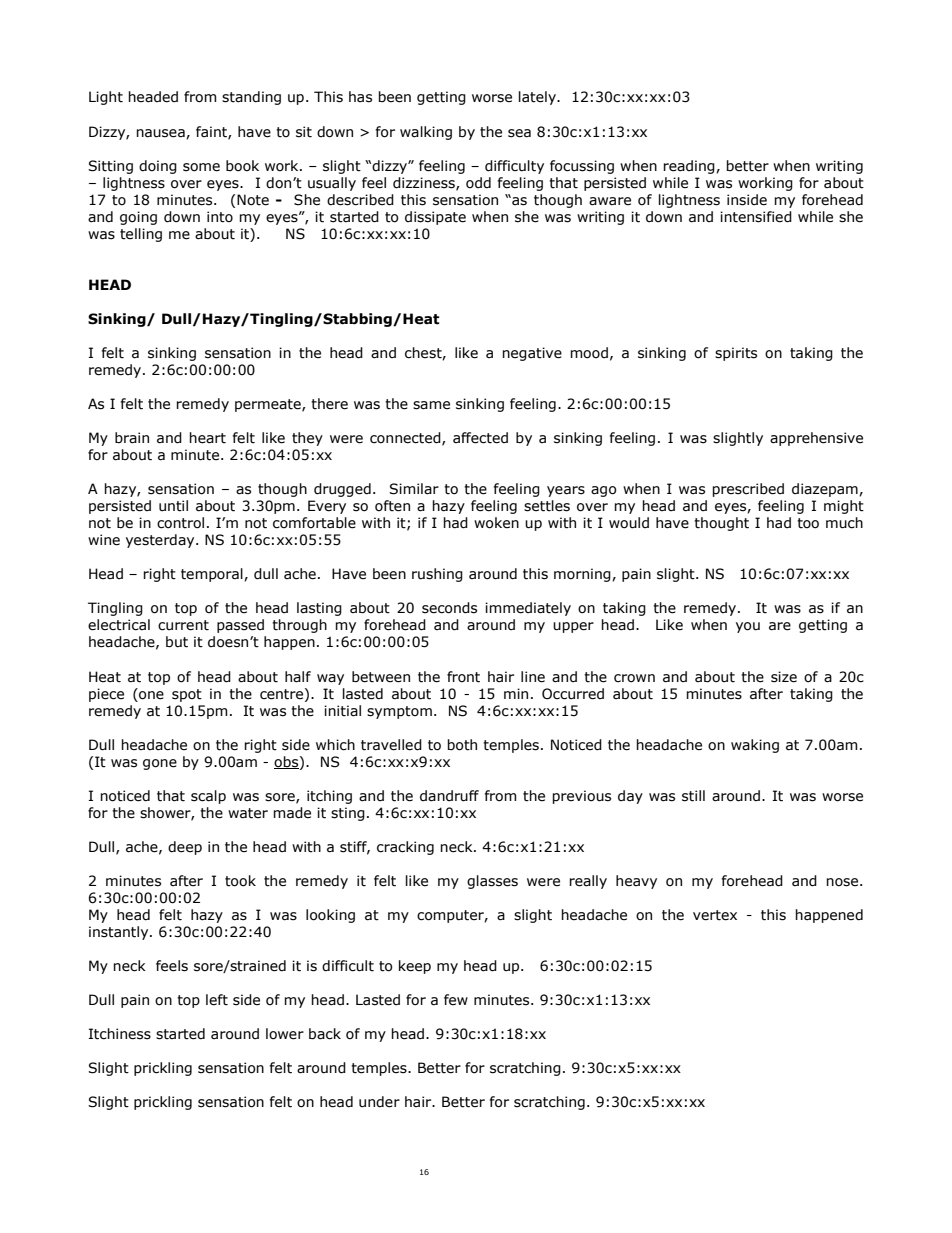 The image size is (952, 1233). Describe the element at coordinates (715, 915) in the document. I see `vertex` at that location.
